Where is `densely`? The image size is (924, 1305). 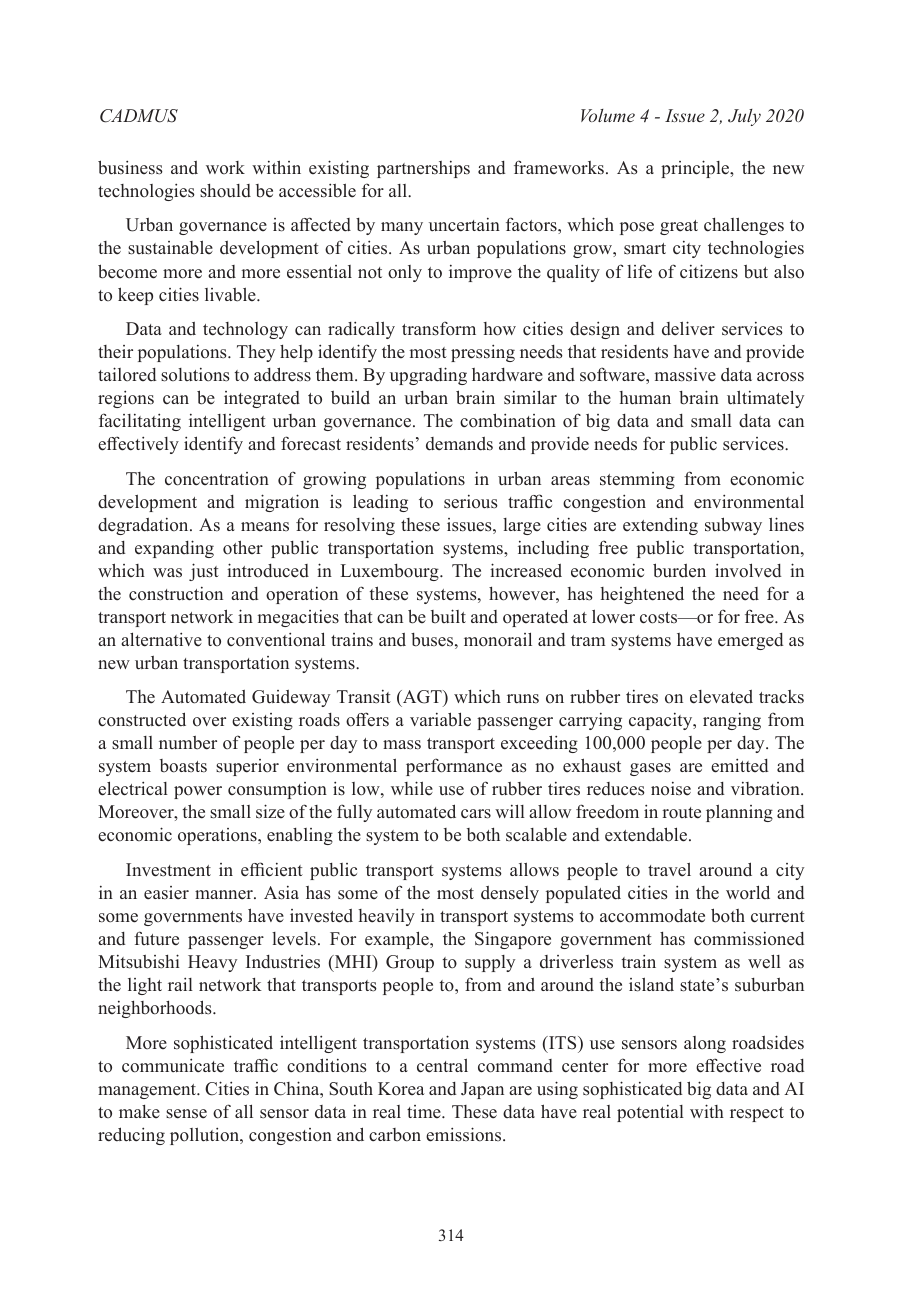
densely is located at coordinates (510, 894).
